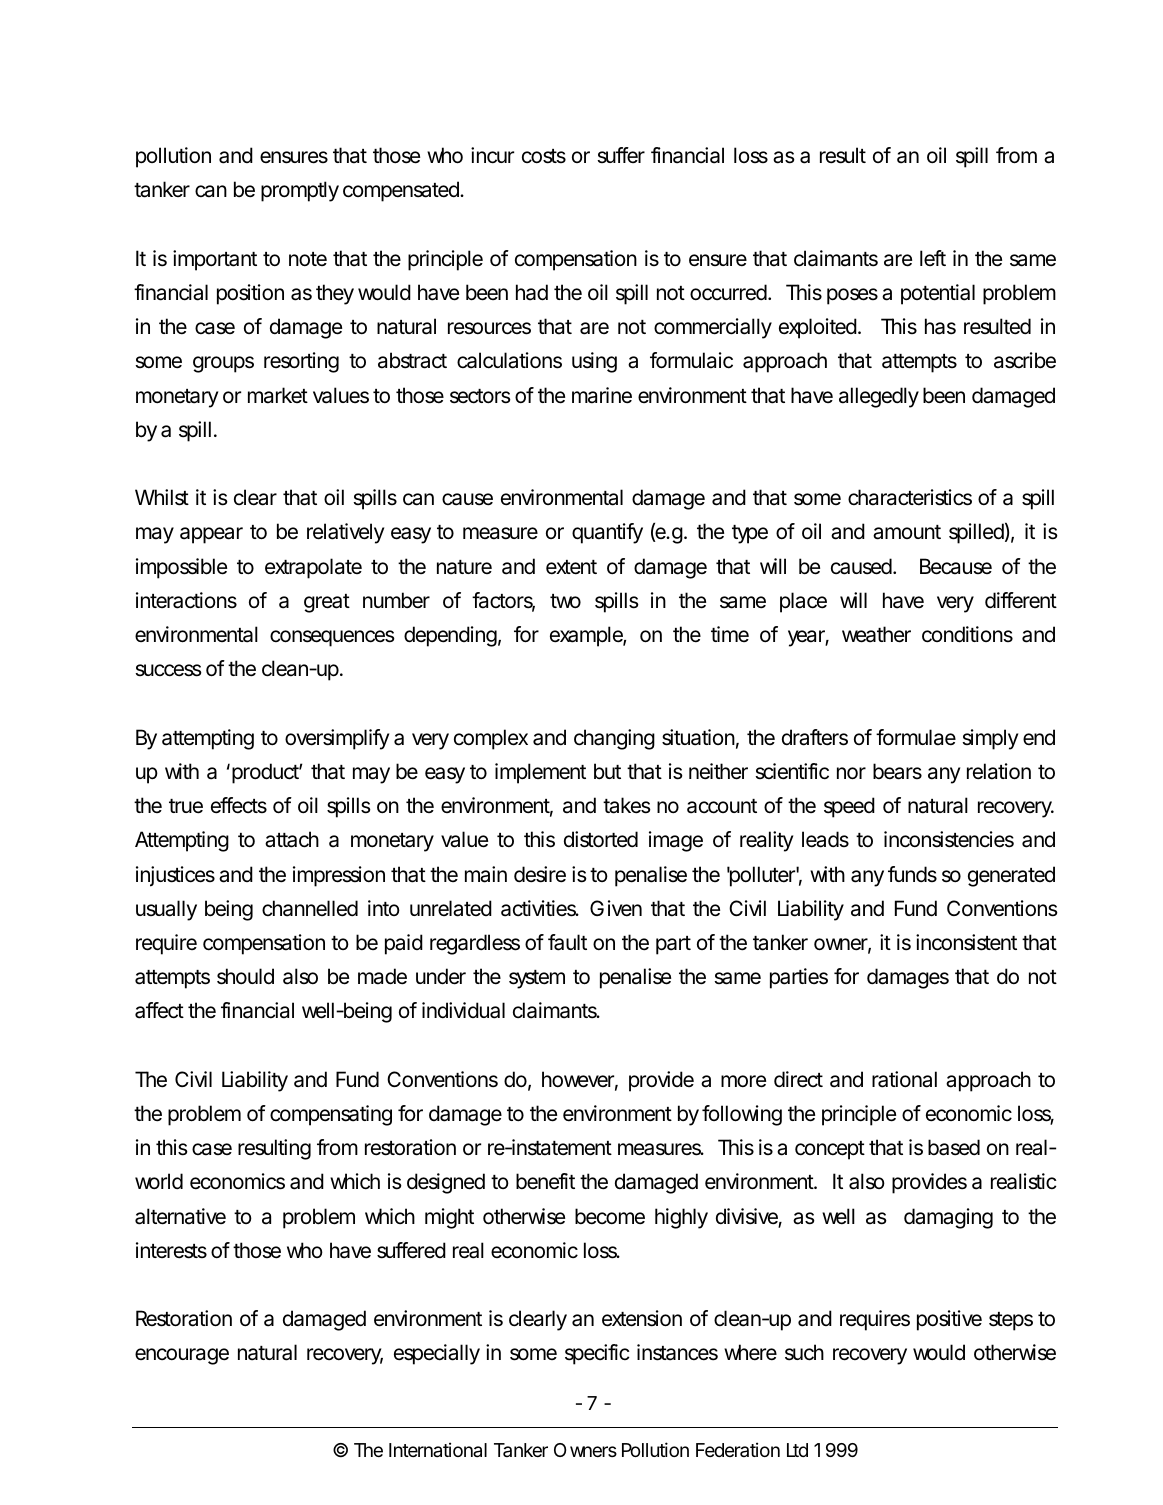 The width and height of the screenshot is (1163, 1505). What do you see at coordinates (897, 771) in the screenshot?
I see `bears` at bounding box center [897, 771].
